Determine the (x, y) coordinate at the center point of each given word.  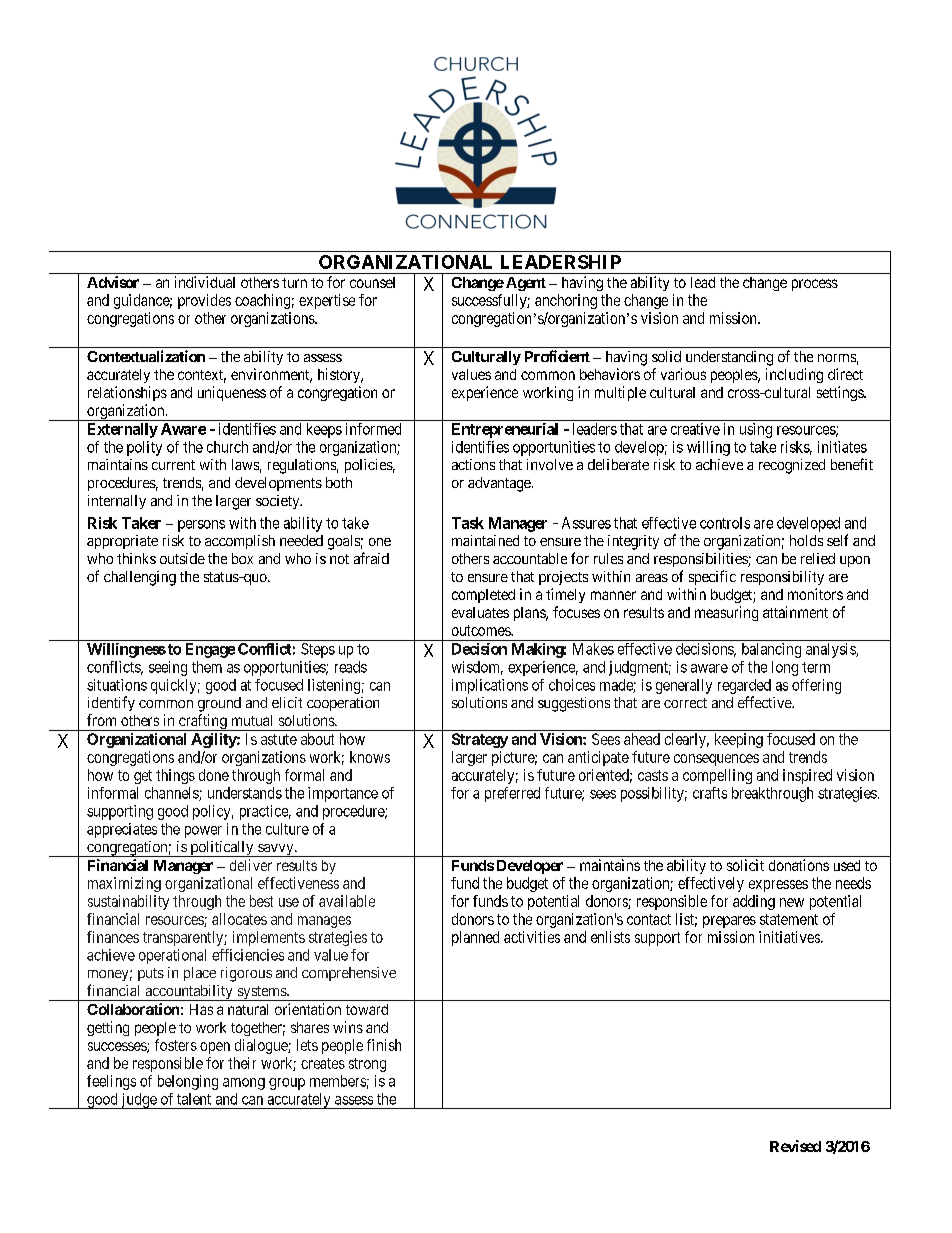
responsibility (782, 578)
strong (367, 1065)
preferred (512, 794)
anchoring (566, 301)
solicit (745, 865)
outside (182, 558)
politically (222, 849)
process (815, 285)
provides (204, 301)
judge (138, 1101)
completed (483, 596)
